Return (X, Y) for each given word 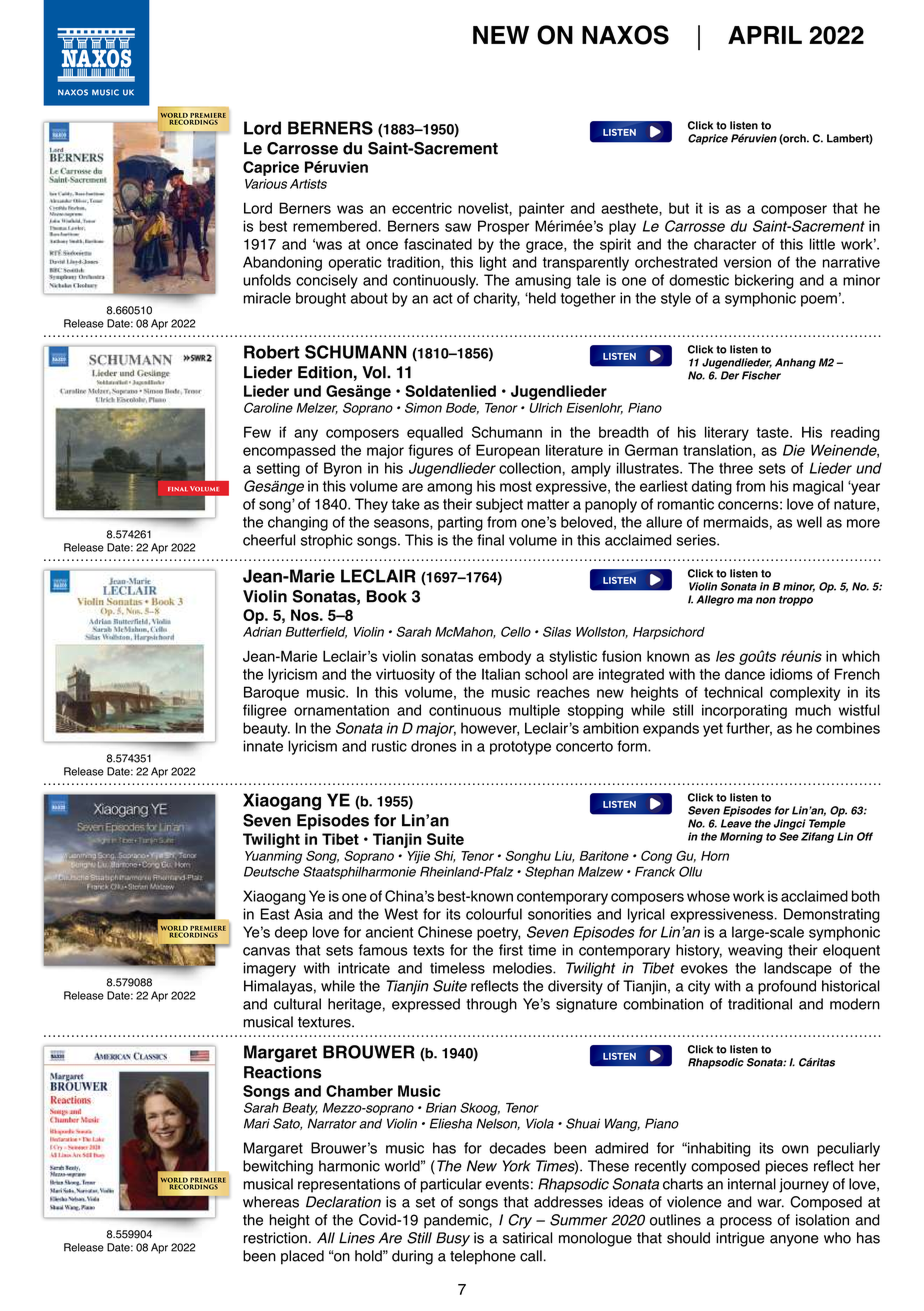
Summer (579, 1220)
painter (541, 209)
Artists (308, 184)
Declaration (343, 1202)
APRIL (765, 35)
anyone (794, 1241)
